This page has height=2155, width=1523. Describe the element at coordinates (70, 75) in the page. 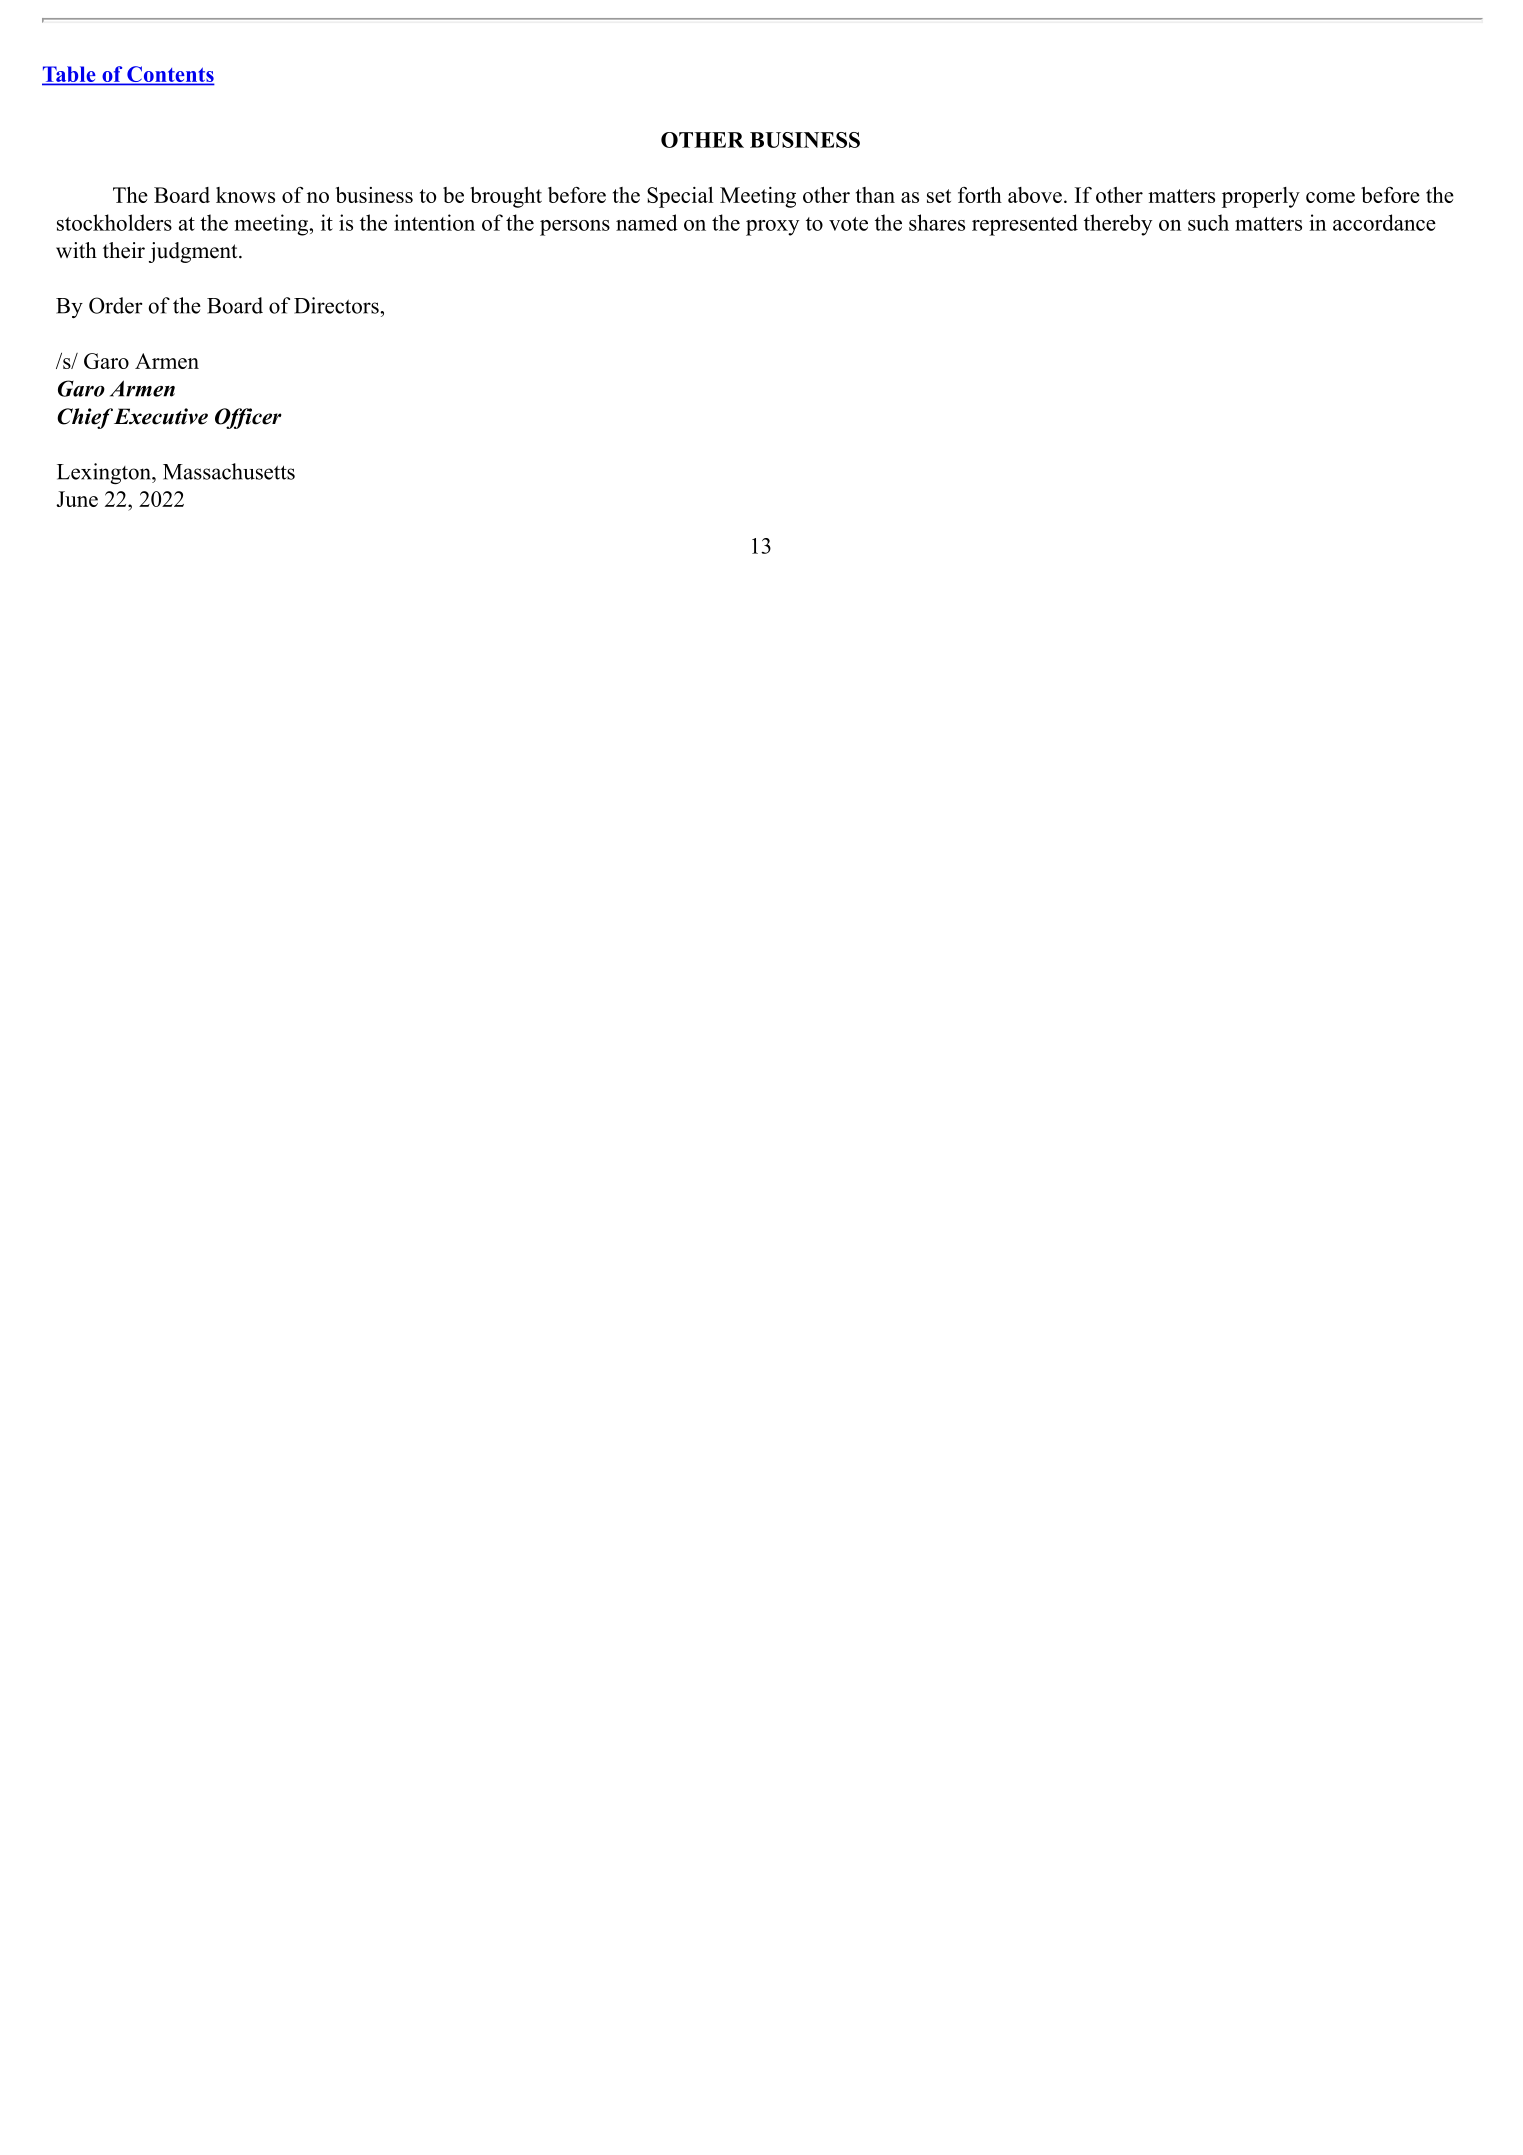

I see `Table` at that location.
